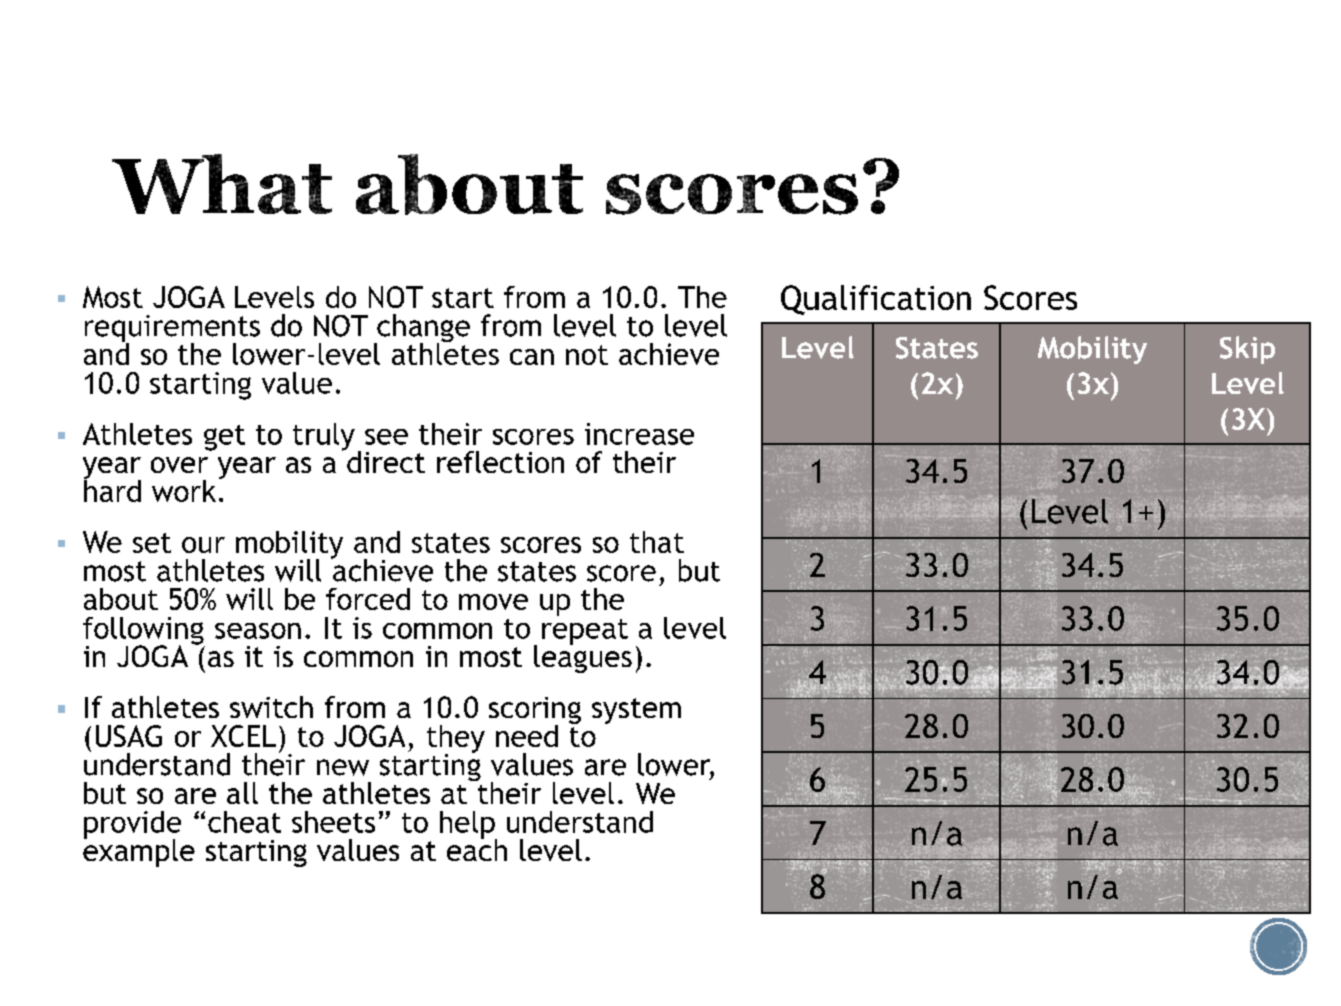 The image size is (1341, 1006). Describe the element at coordinates (585, 632) in the page. I see `repeat` at that location.
